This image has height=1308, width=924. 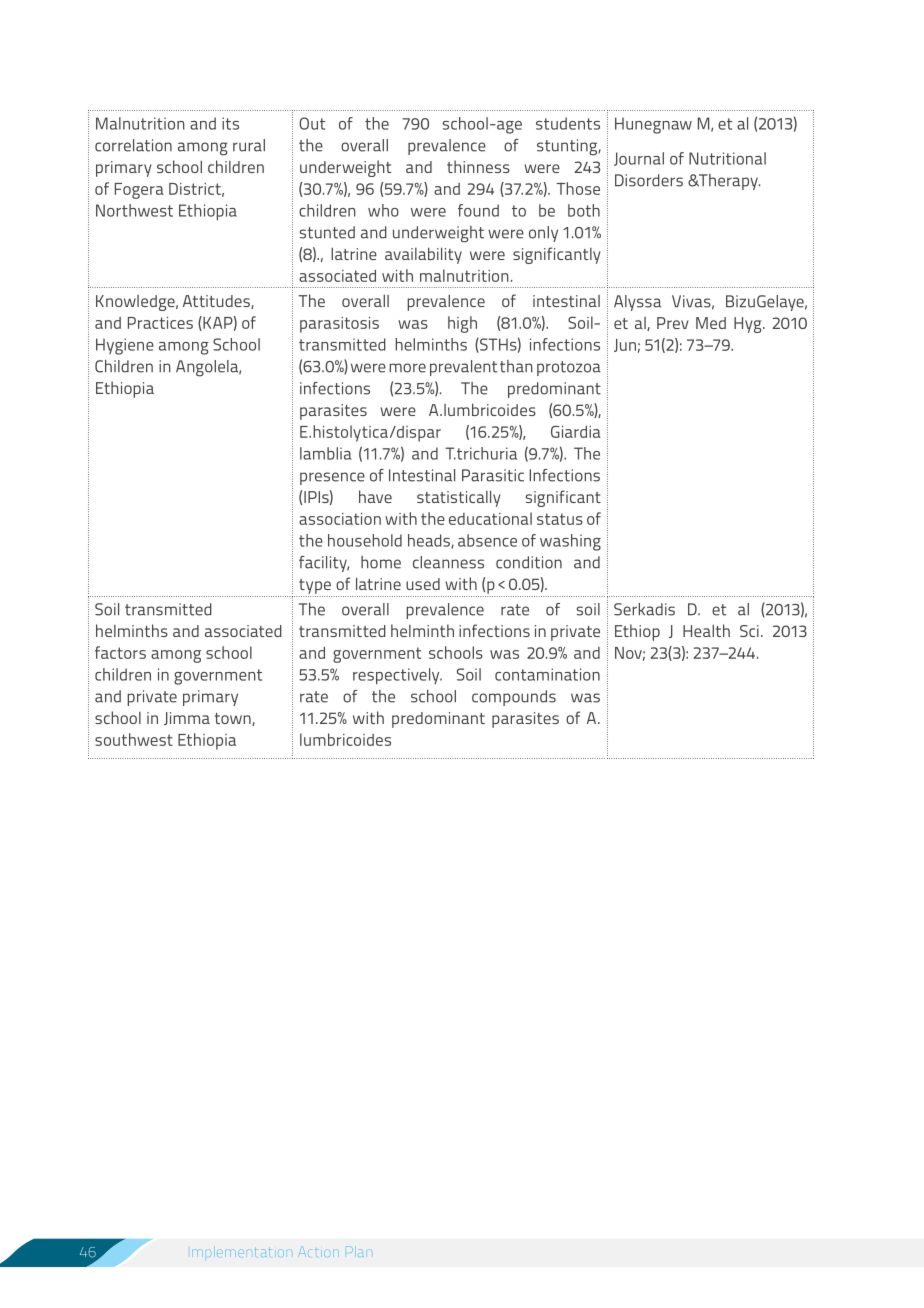 What do you see at coordinates (639, 159) in the image?
I see `Journal` at bounding box center [639, 159].
